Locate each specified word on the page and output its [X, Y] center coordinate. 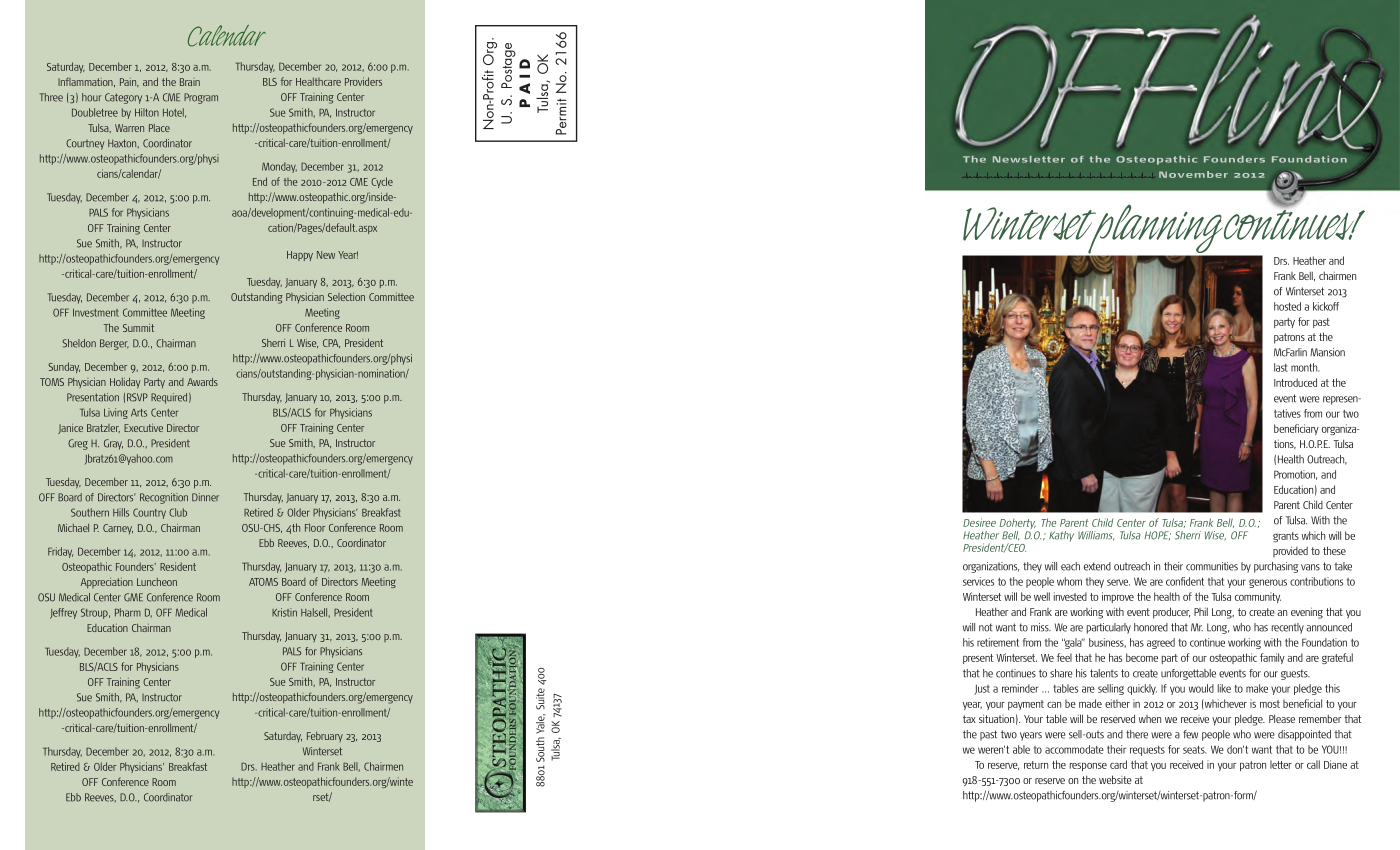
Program [201, 98]
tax [969, 719]
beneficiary [1296, 429]
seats [1195, 750]
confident [1185, 581]
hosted [1287, 306]
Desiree [979, 522]
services [978, 581]
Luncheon [157, 582]
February [325, 737]
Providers [363, 81]
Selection [346, 297]
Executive [143, 428]
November [1193, 174]
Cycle [382, 182]
